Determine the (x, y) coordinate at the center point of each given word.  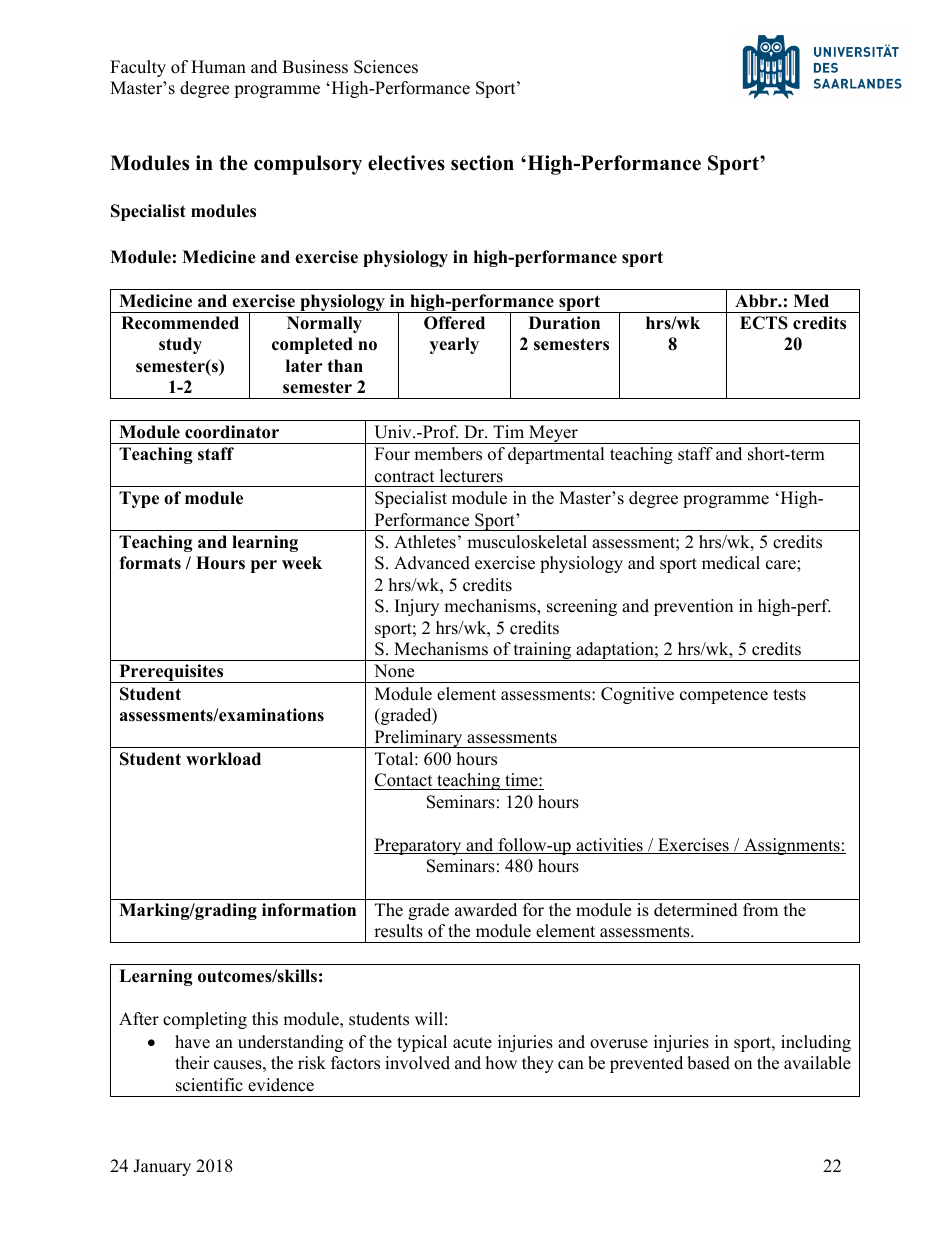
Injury (417, 607)
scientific (209, 1085)
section (482, 163)
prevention (693, 607)
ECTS (764, 323)
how (501, 1063)
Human (218, 67)
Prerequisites (171, 673)
